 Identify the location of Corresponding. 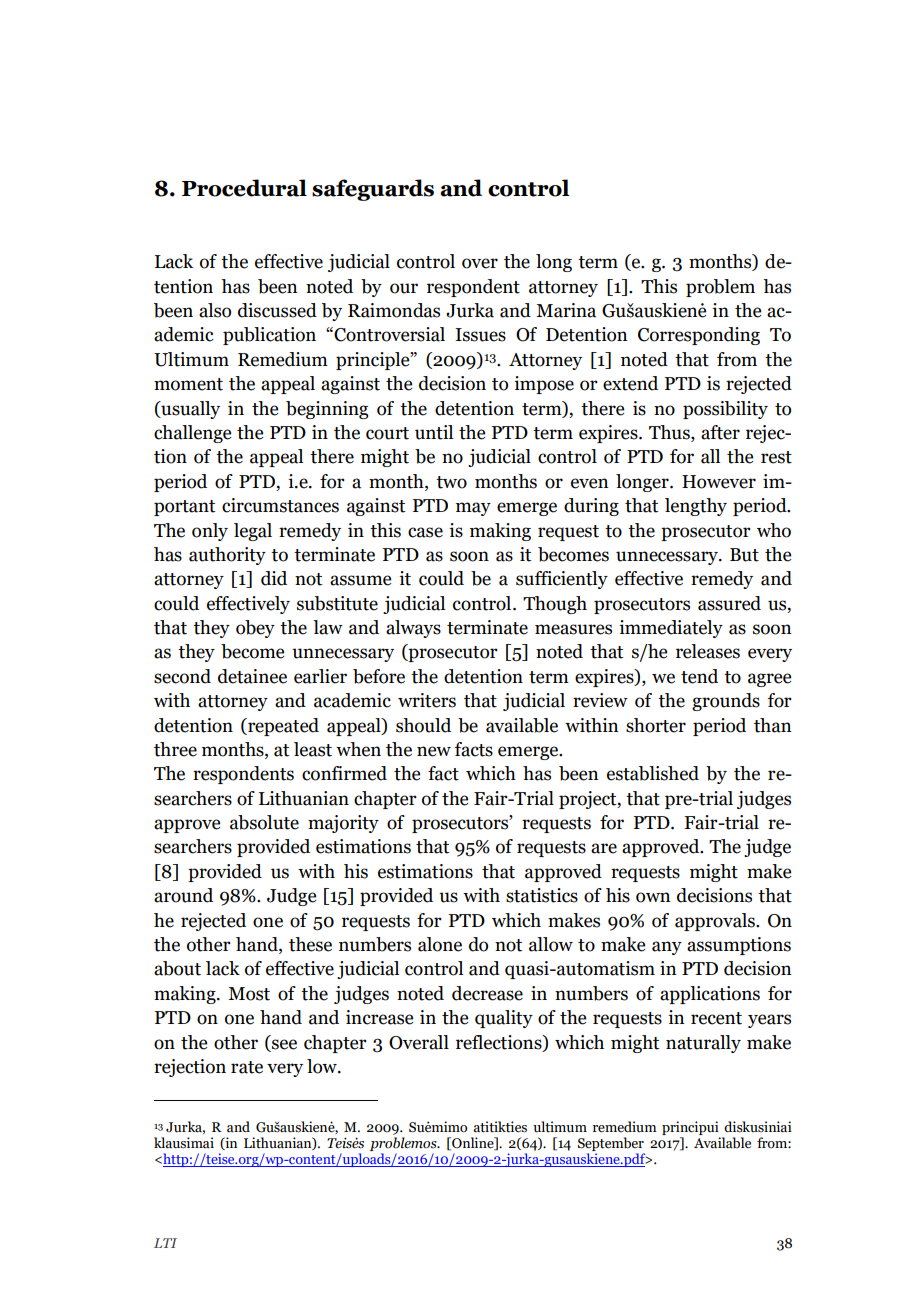
(699, 336).
